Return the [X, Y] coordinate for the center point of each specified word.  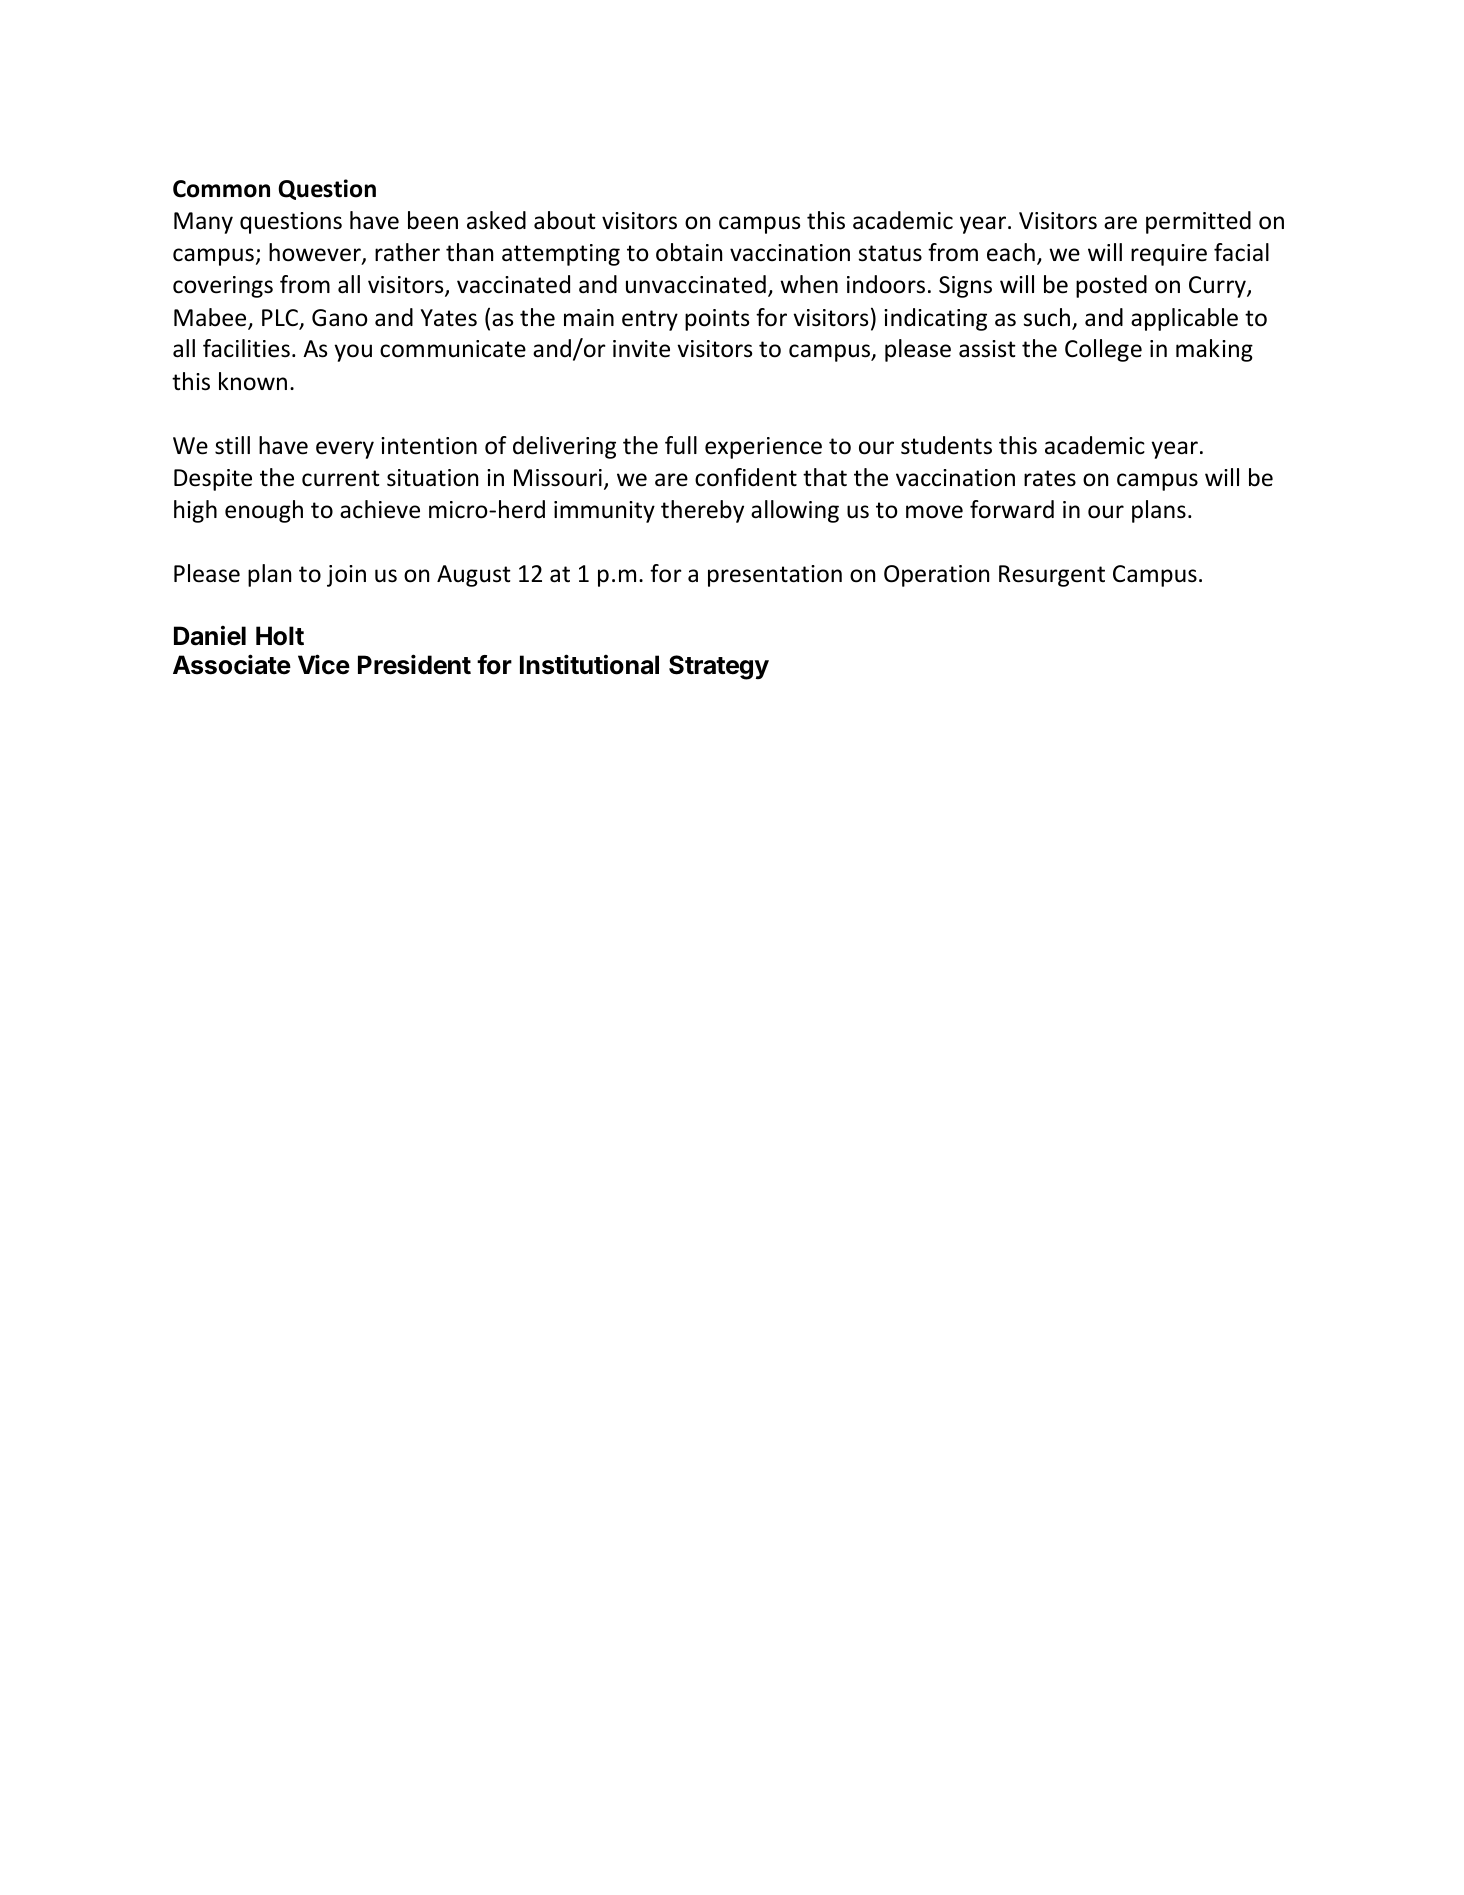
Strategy [719, 667]
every [345, 450]
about [565, 220]
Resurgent [1052, 576]
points [717, 320]
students [946, 445]
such [1048, 318]
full [681, 445]
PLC [281, 319]
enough [264, 511]
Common [221, 189]
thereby [702, 511]
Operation [936, 576]
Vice [324, 664]
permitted [1198, 222]
